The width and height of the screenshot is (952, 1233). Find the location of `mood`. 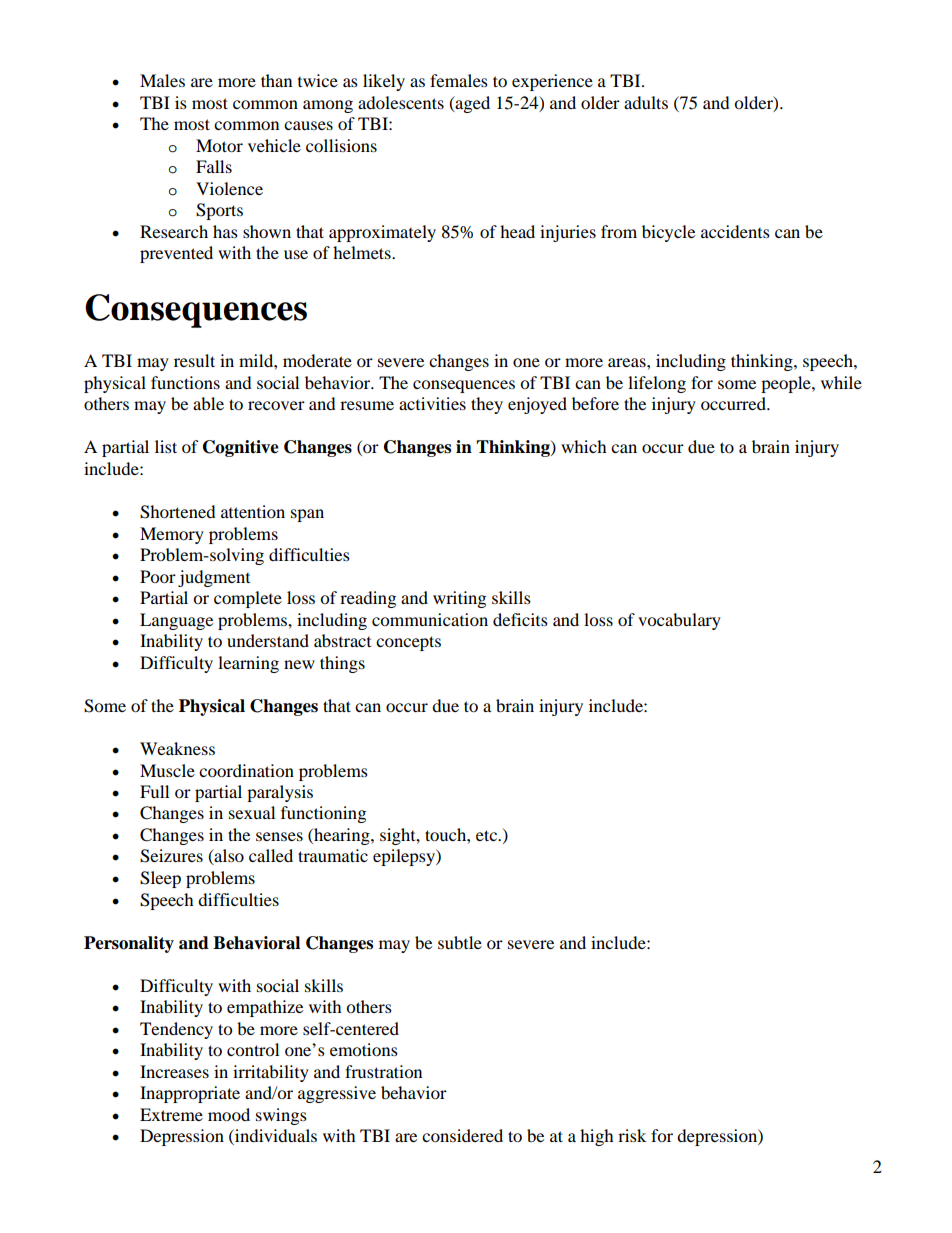

mood is located at coordinates (229, 1114).
